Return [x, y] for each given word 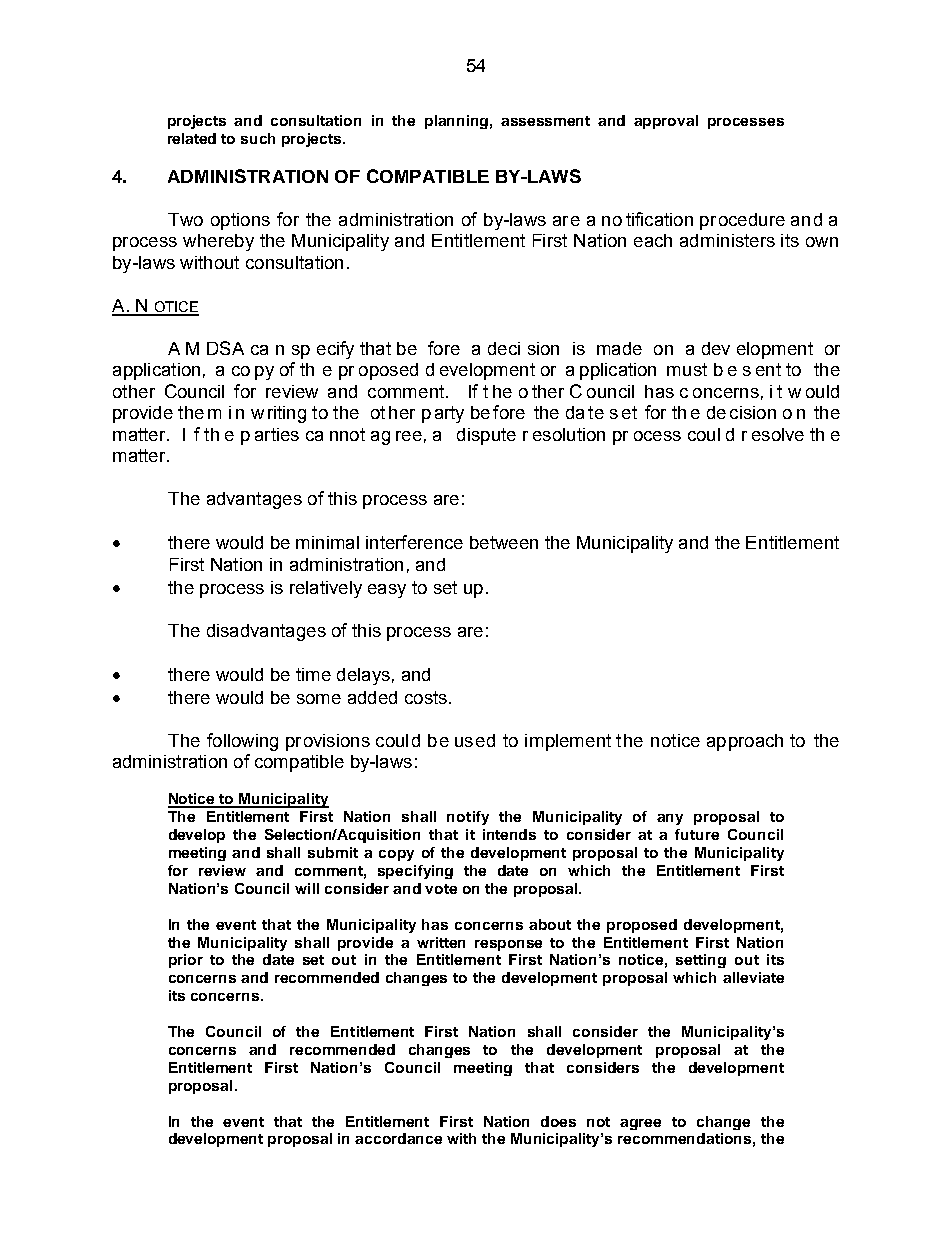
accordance [398, 1138]
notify [468, 818]
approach [745, 742]
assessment [545, 121]
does [558, 1121]
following [242, 742]
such [258, 138]
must [687, 369]
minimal [327, 542]
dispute [486, 436]
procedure [742, 221]
